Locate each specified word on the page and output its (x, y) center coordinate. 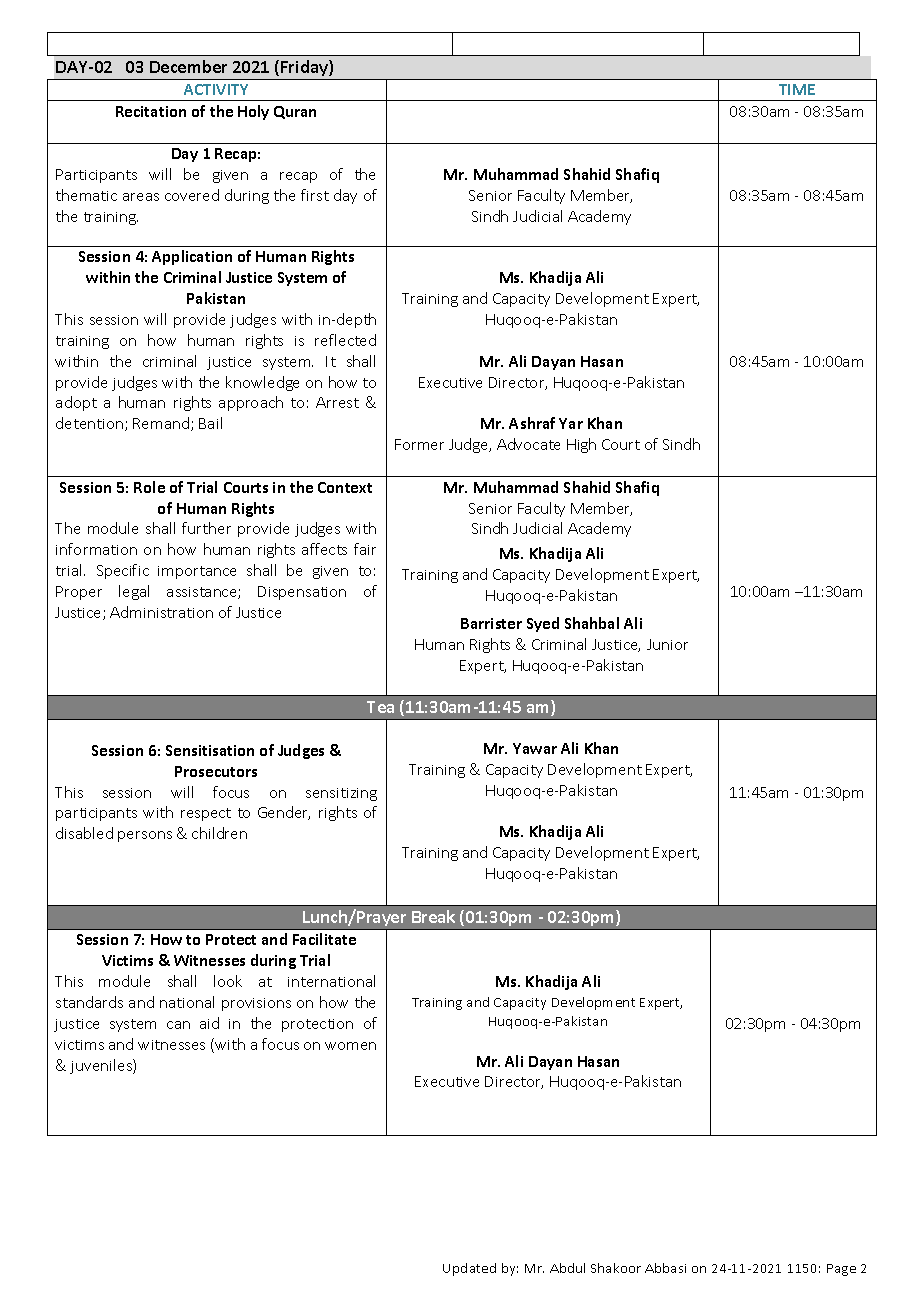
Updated (469, 1269)
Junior (667, 644)
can (178, 1025)
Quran (295, 112)
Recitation (151, 111)
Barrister (491, 623)
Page (841, 1270)
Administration (161, 612)
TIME (797, 89)
